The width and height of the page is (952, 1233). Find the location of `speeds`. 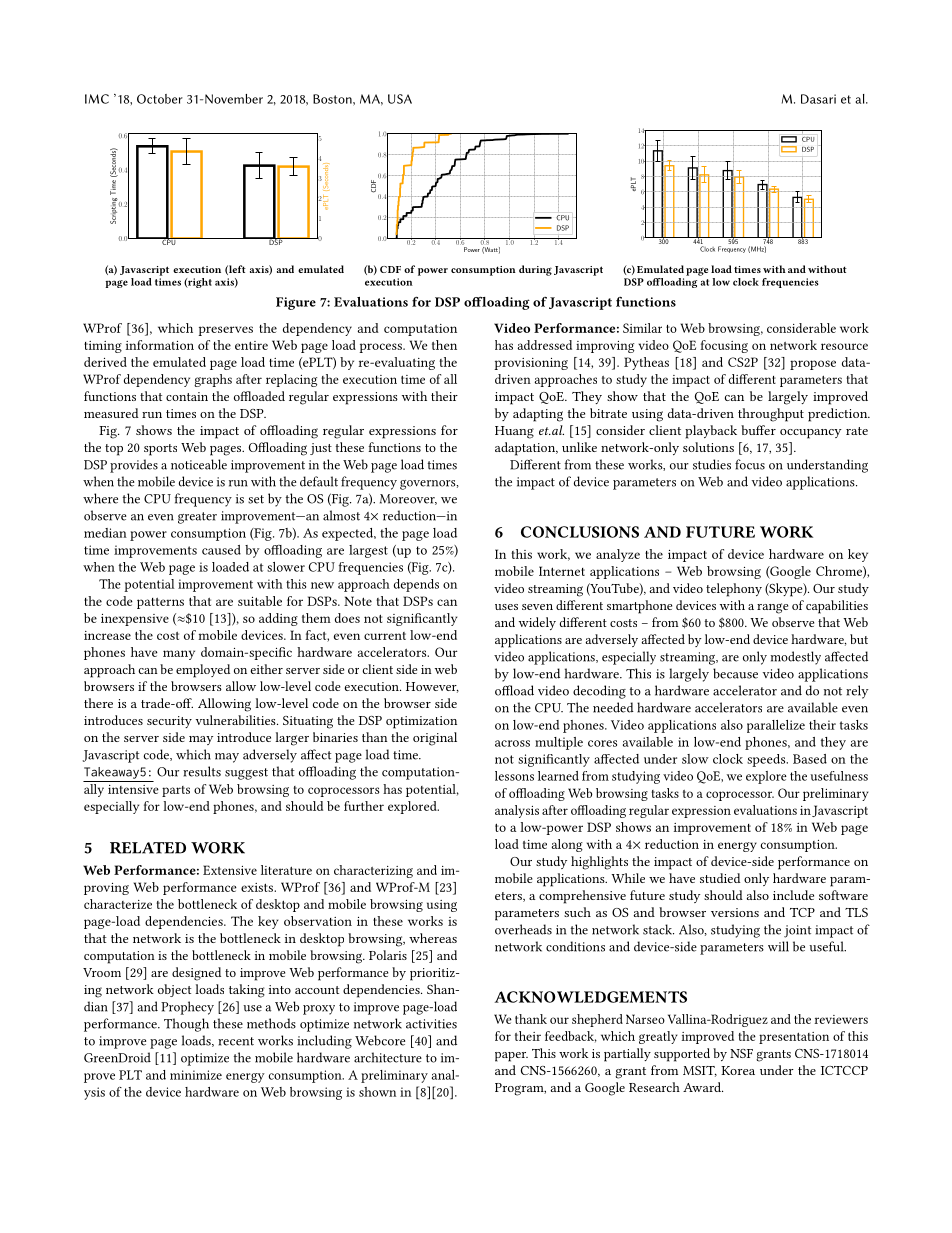

speeds is located at coordinates (767, 760).
